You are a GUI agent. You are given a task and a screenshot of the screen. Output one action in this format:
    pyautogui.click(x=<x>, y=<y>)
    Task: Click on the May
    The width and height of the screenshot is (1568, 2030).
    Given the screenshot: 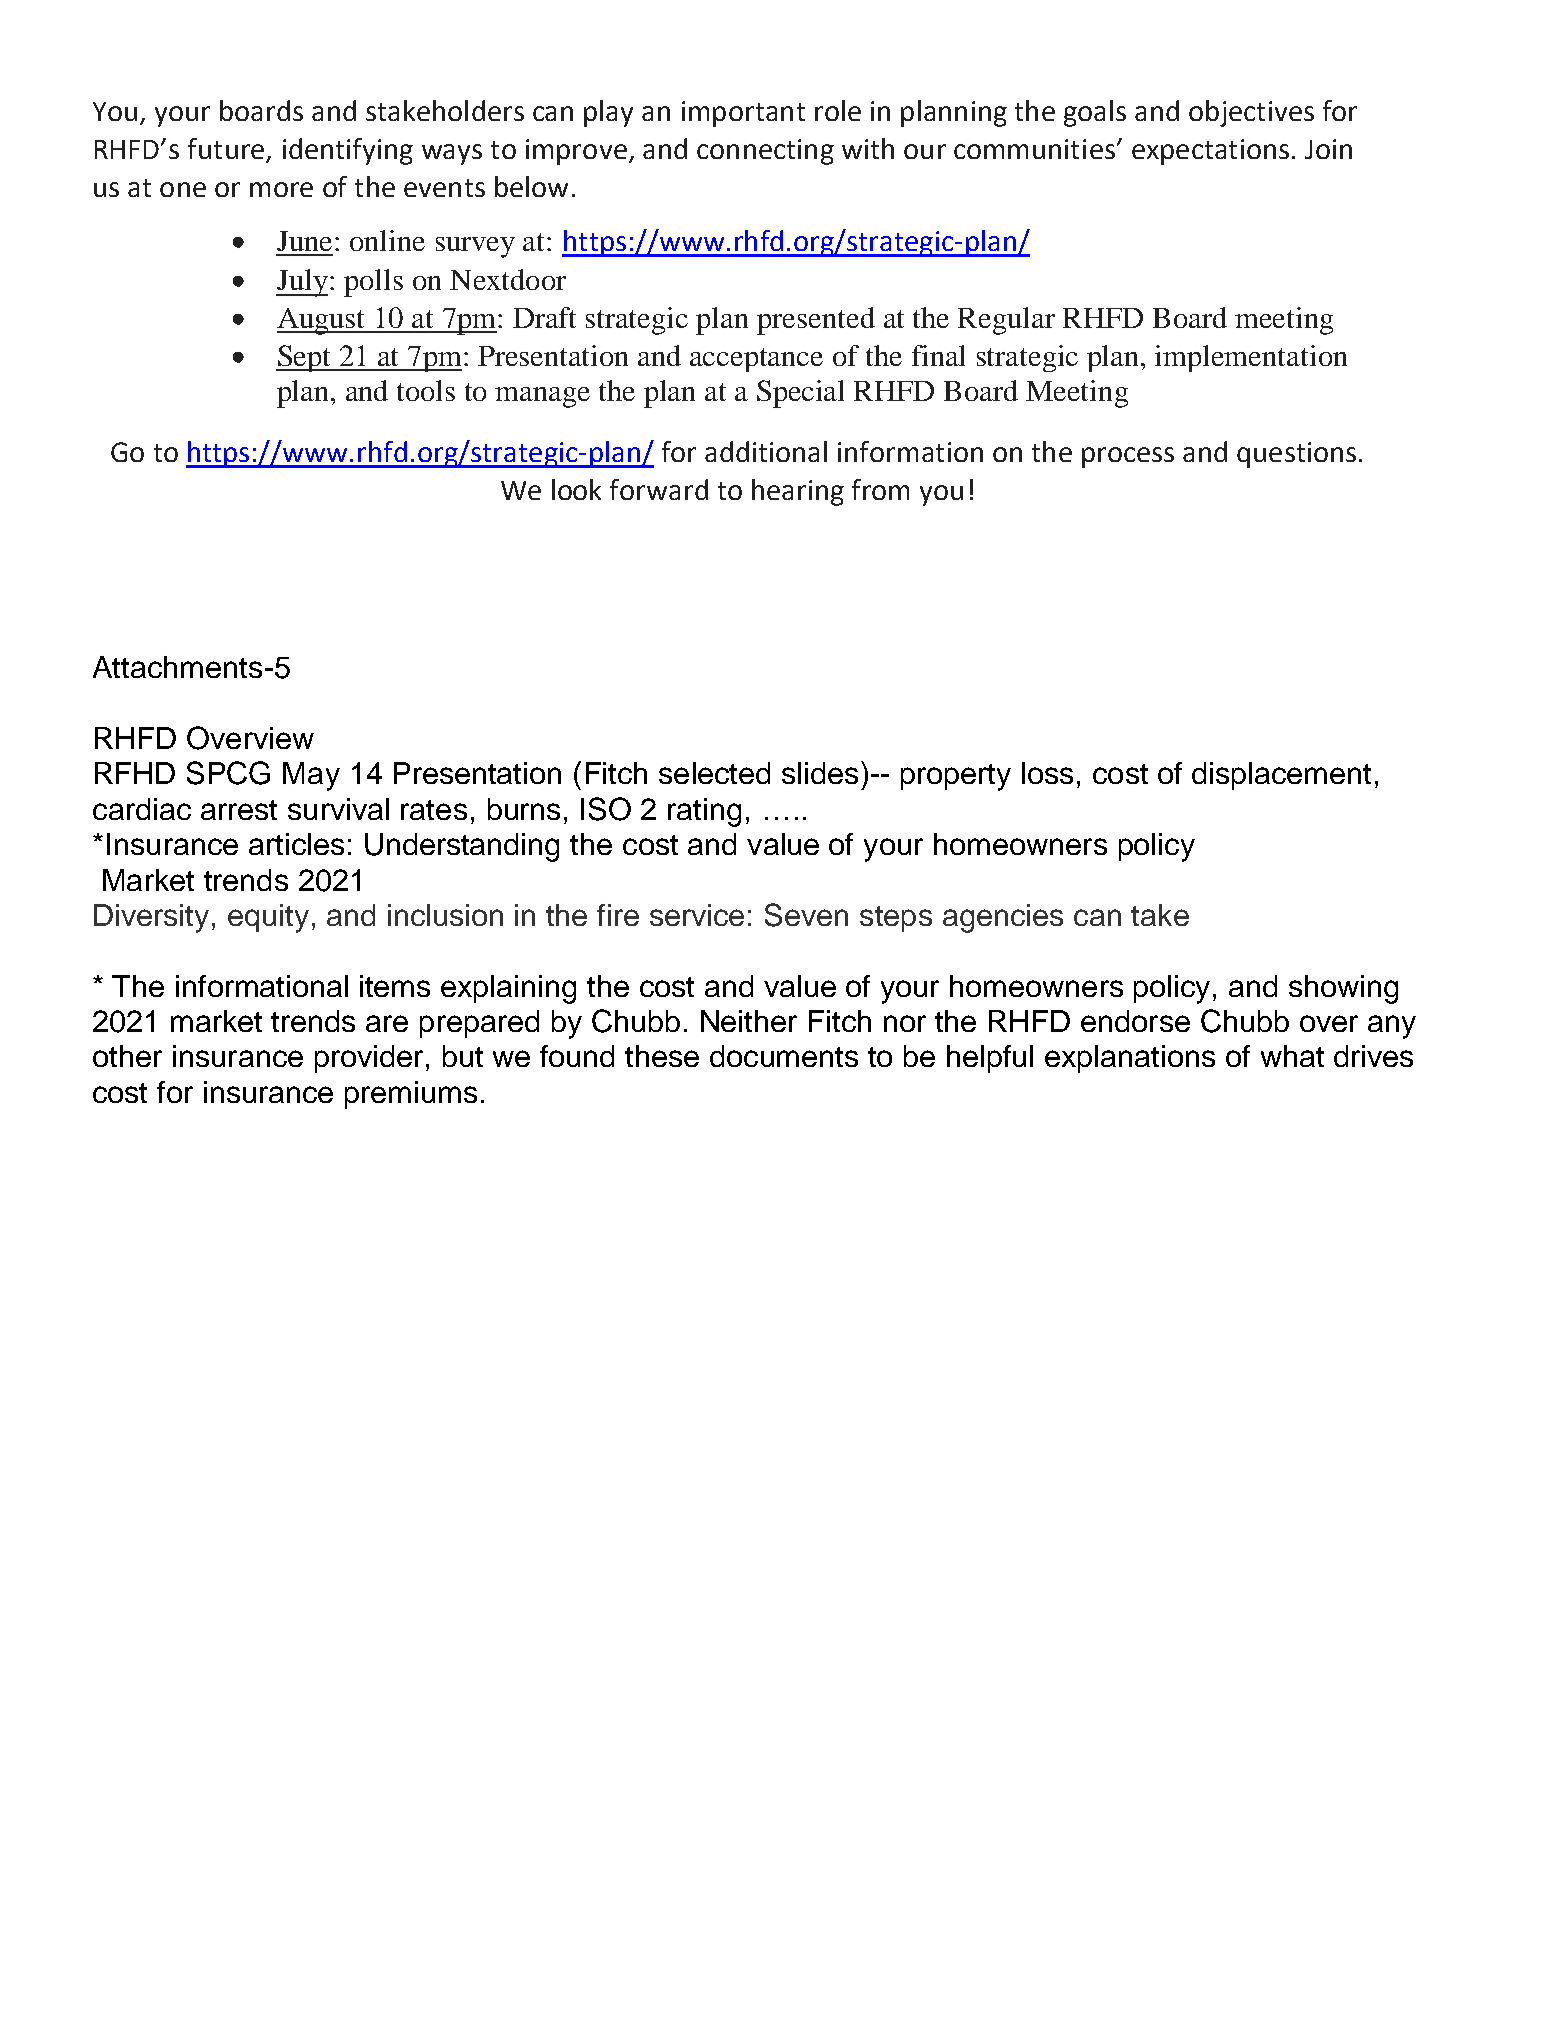 What is the action you would take?
    pyautogui.click(x=311, y=776)
